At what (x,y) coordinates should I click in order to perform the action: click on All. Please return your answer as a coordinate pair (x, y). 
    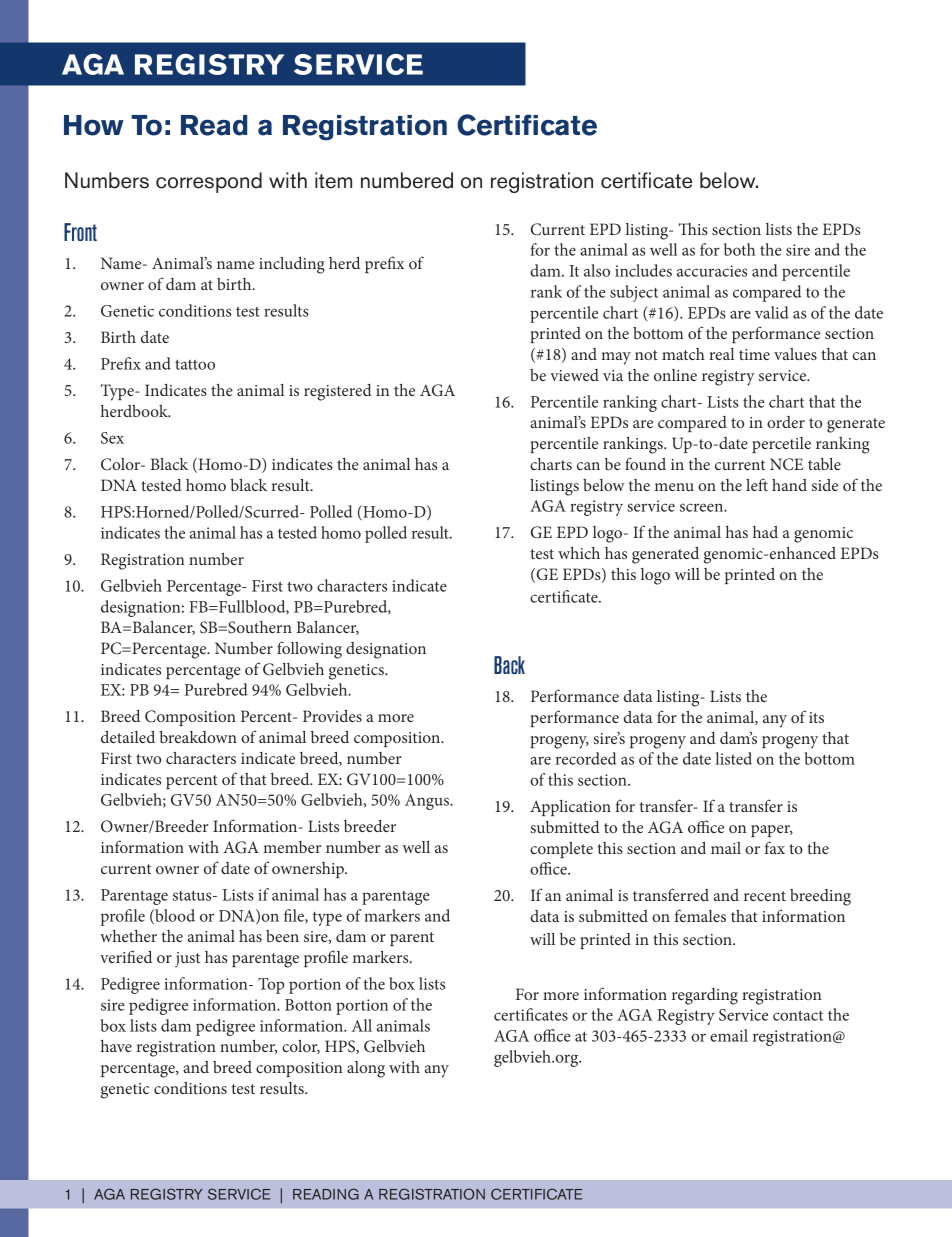
    Looking at the image, I should click on (362, 1025).
